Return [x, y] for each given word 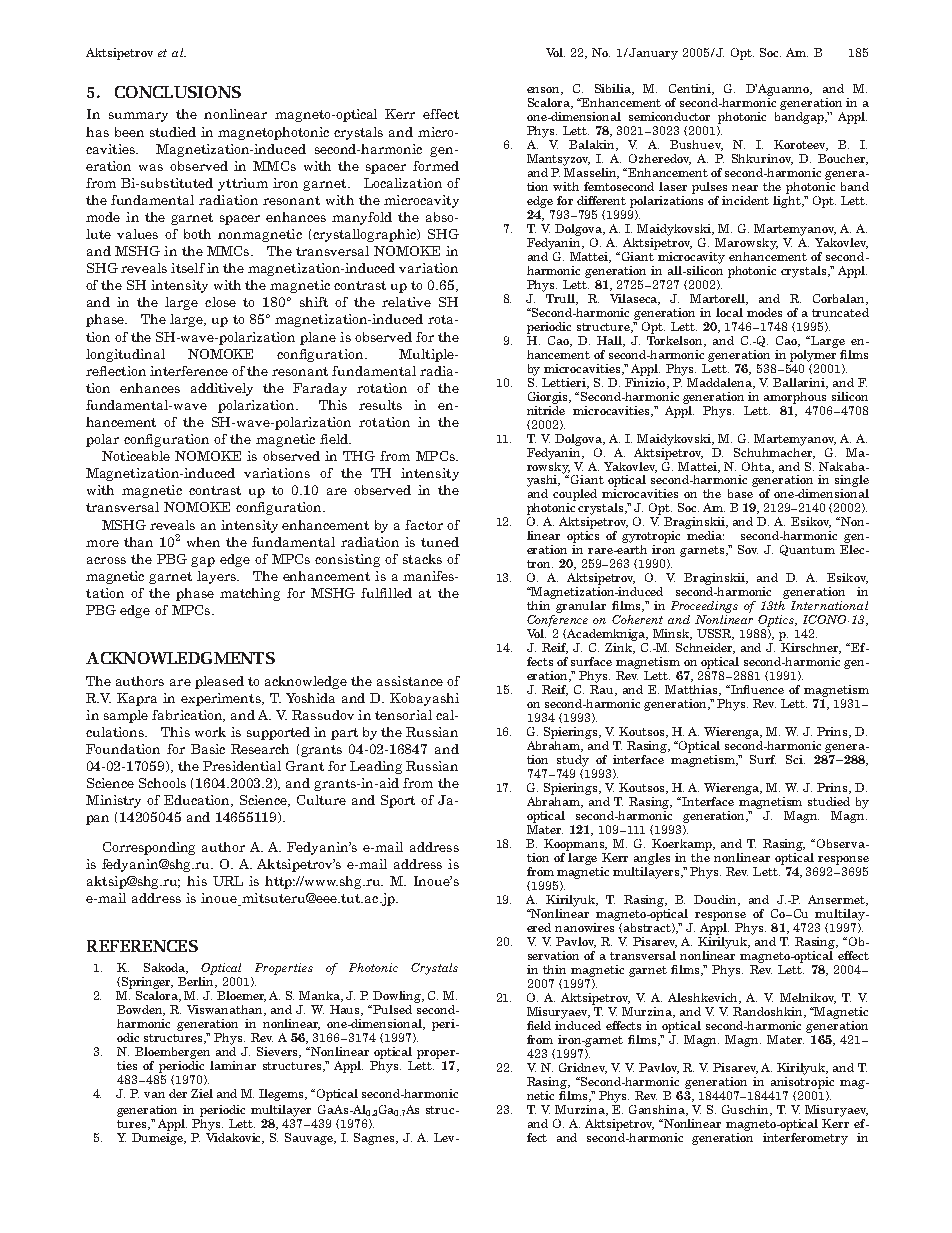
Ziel [202, 1093]
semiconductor [669, 116]
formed [436, 166]
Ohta [757, 467]
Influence [757, 689]
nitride [546, 409]
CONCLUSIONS [178, 92]
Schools [162, 783]
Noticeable [136, 456]
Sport [398, 801]
